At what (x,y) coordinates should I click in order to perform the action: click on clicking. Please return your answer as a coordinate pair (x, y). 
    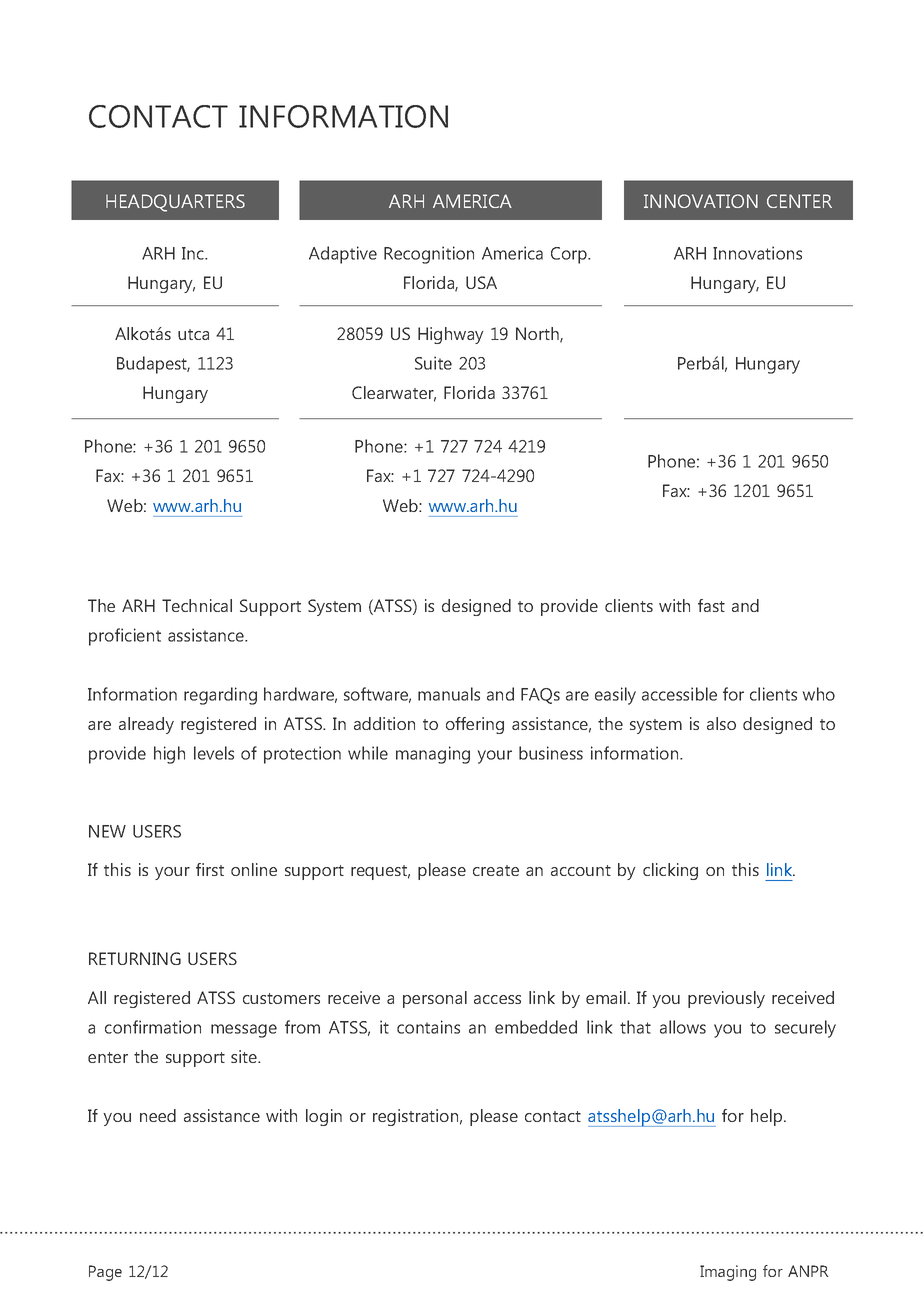
    Looking at the image, I should click on (670, 871).
